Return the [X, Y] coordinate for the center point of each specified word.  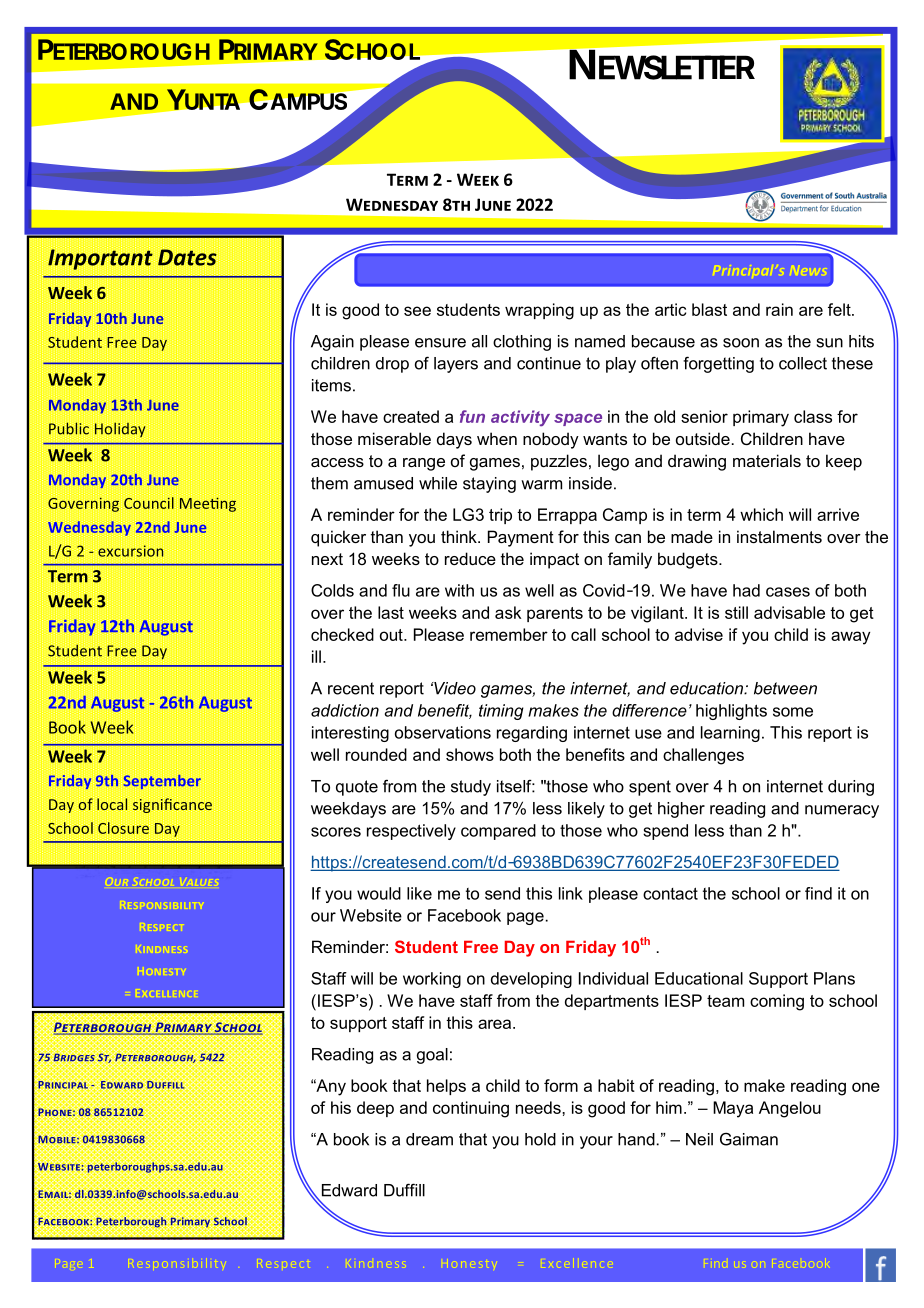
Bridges [74, 1057]
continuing [471, 1109]
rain [779, 309]
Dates [187, 256]
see [417, 311]
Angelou [790, 1109]
